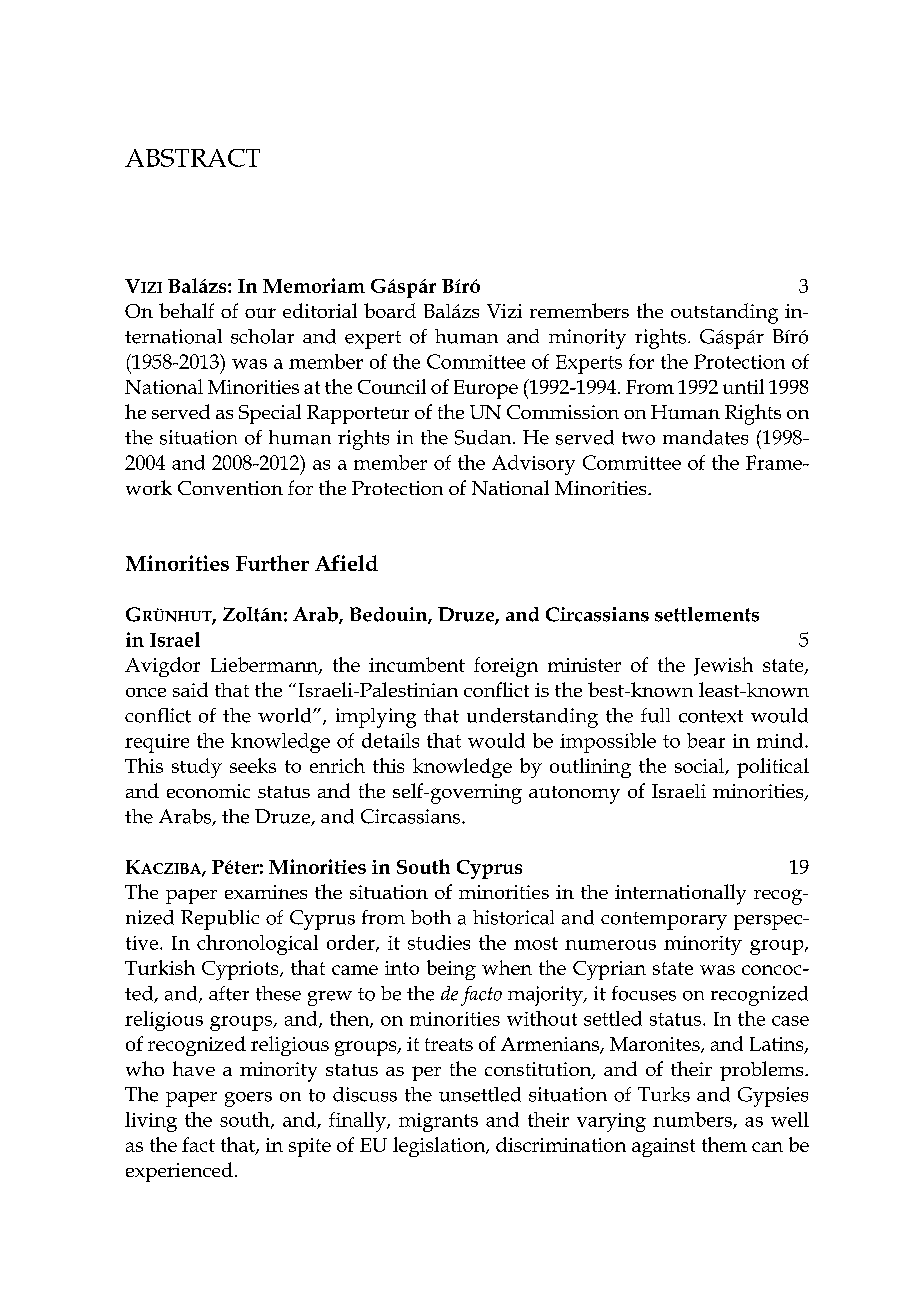  Describe the element at coordinates (723, 666) in the screenshot. I see `Jewish` at that location.
